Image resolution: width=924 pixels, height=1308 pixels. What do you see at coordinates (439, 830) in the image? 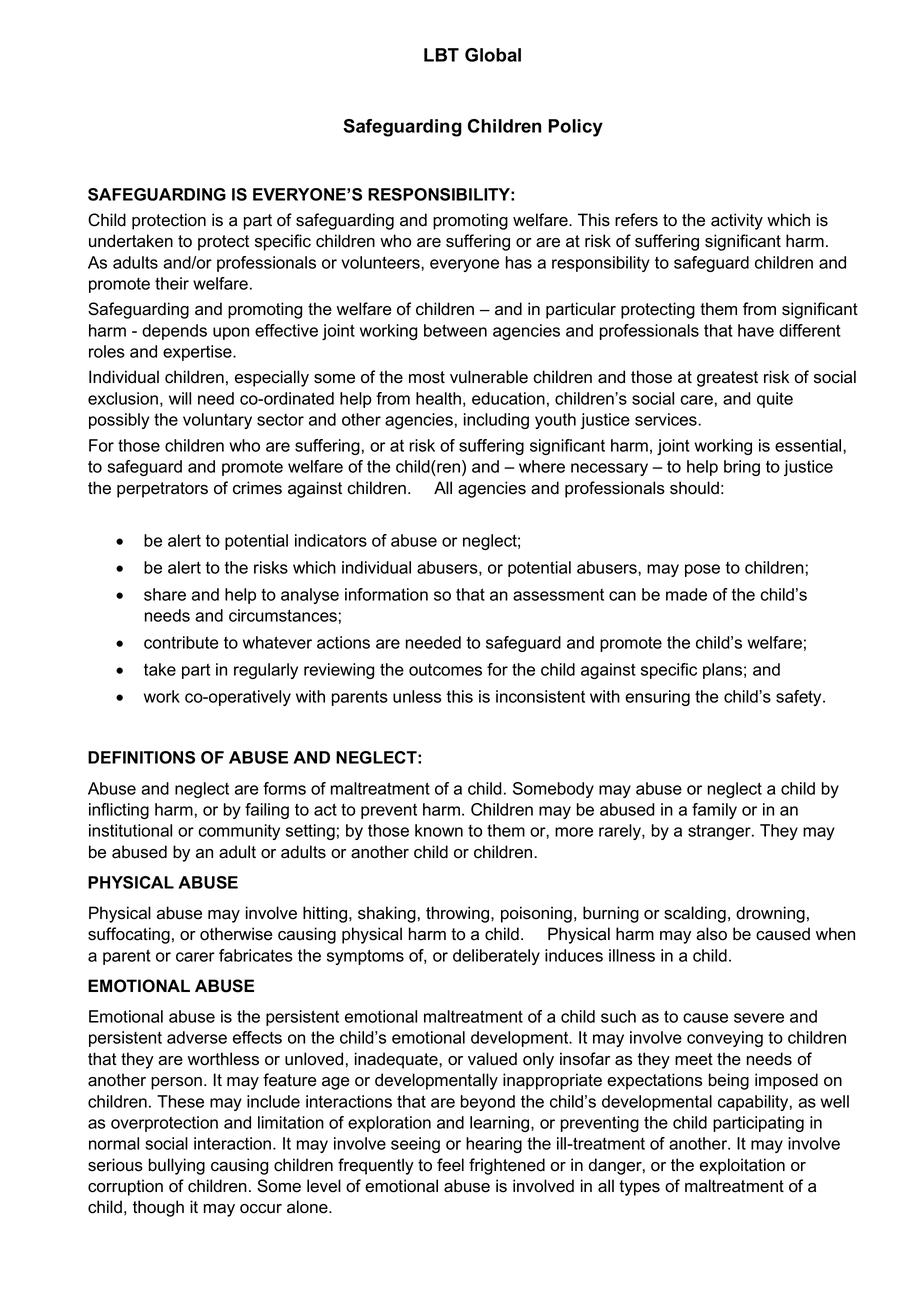
I see `known` at bounding box center [439, 830].
